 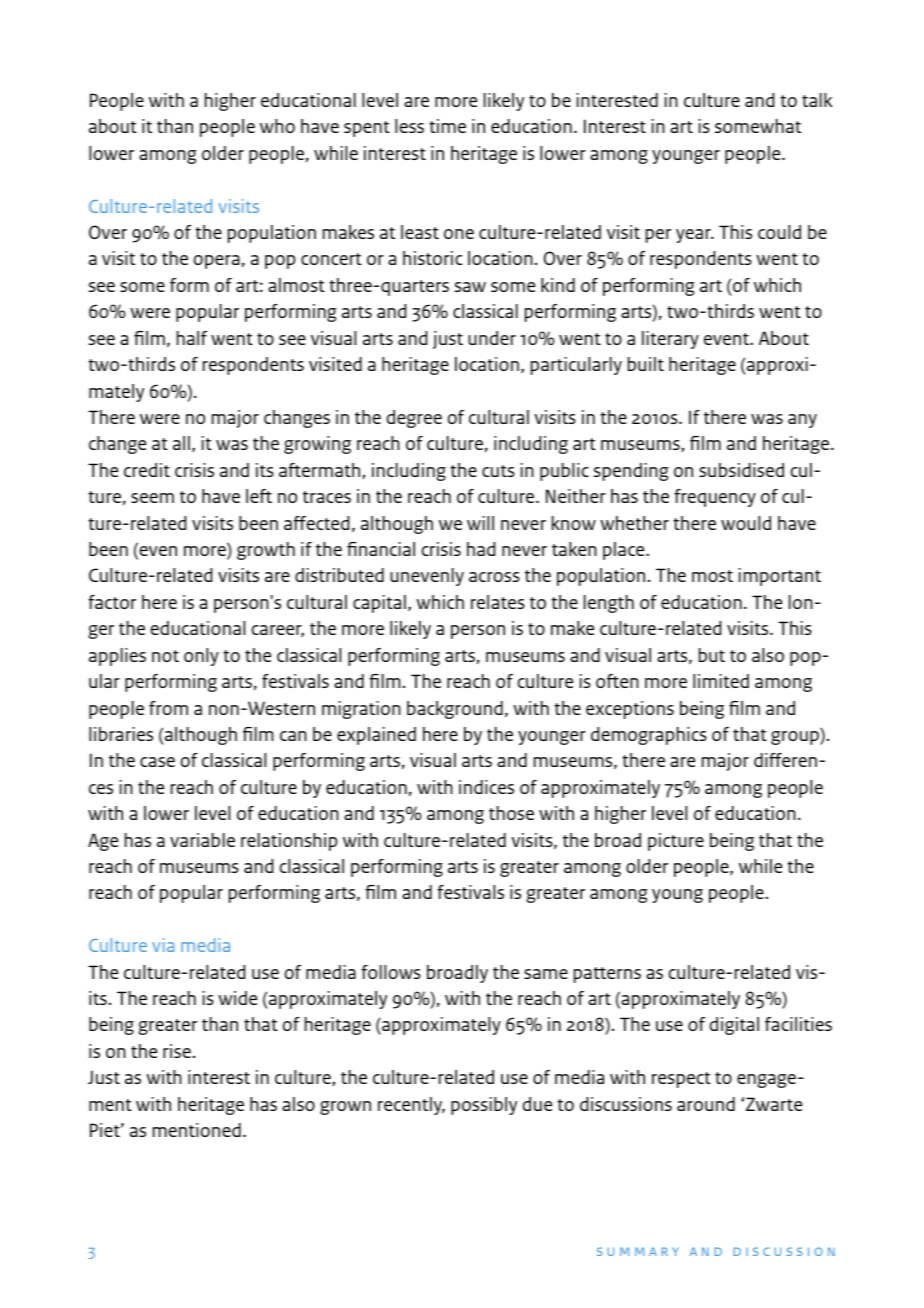 I want to click on time, so click(x=447, y=126).
